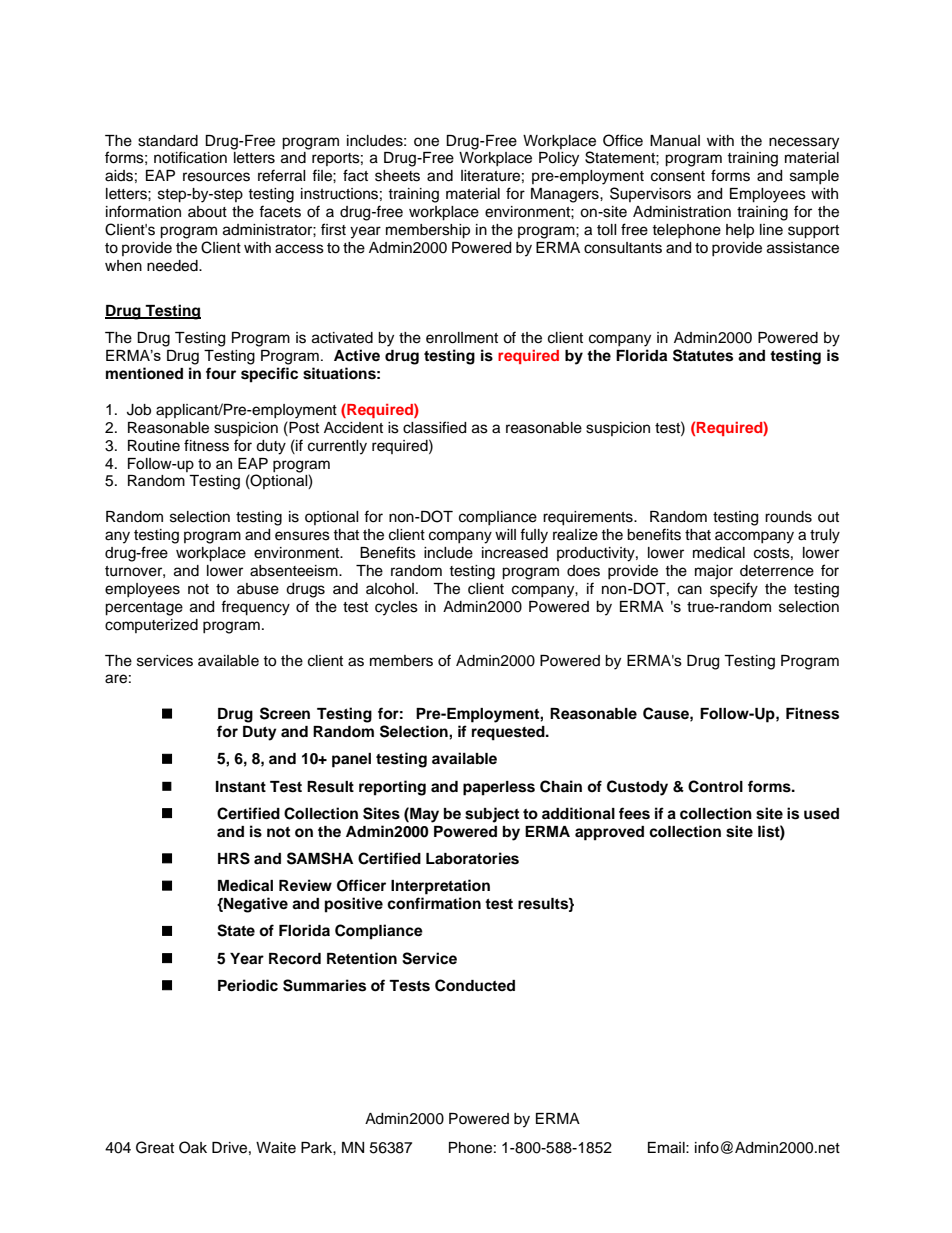 The height and width of the screenshot is (1233, 952). What do you see at coordinates (397, 176) in the screenshot?
I see `sheets` at bounding box center [397, 176].
